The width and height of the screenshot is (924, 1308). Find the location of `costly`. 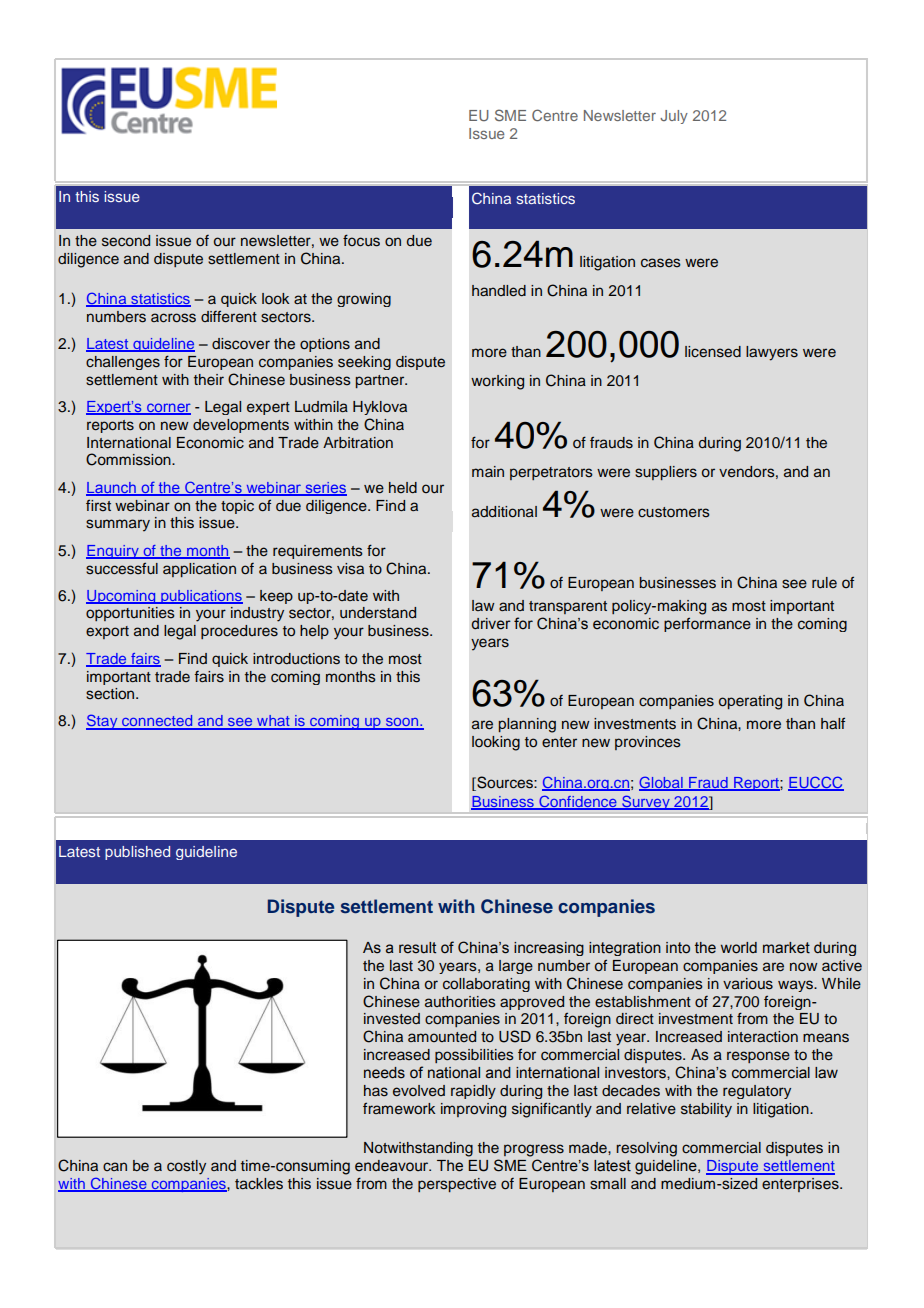

costly is located at coordinates (186, 1167).
